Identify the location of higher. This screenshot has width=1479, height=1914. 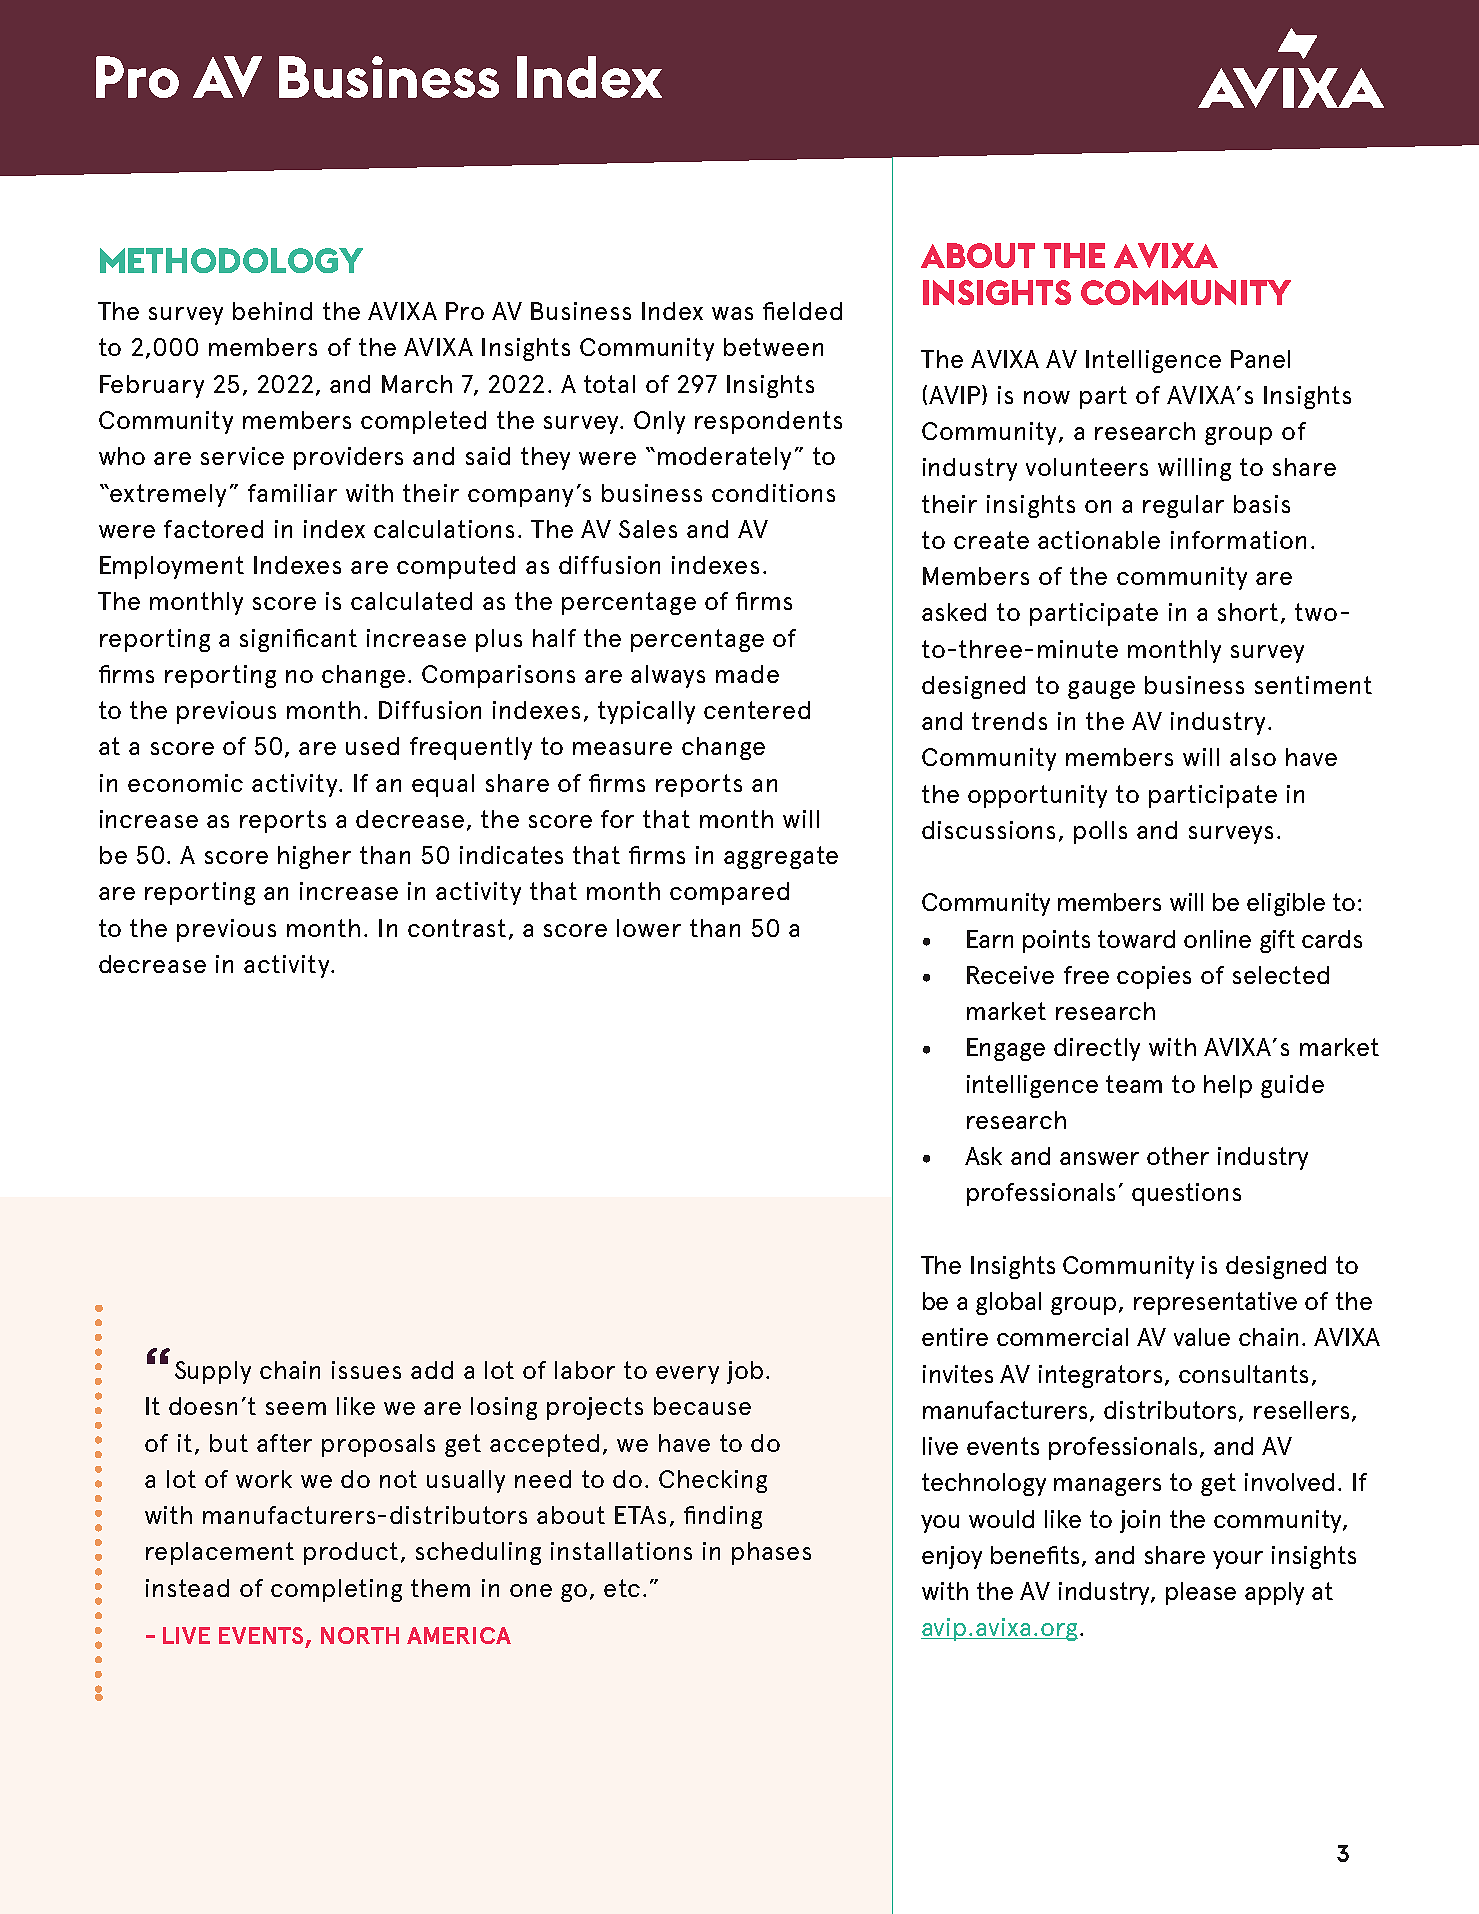
(314, 857).
